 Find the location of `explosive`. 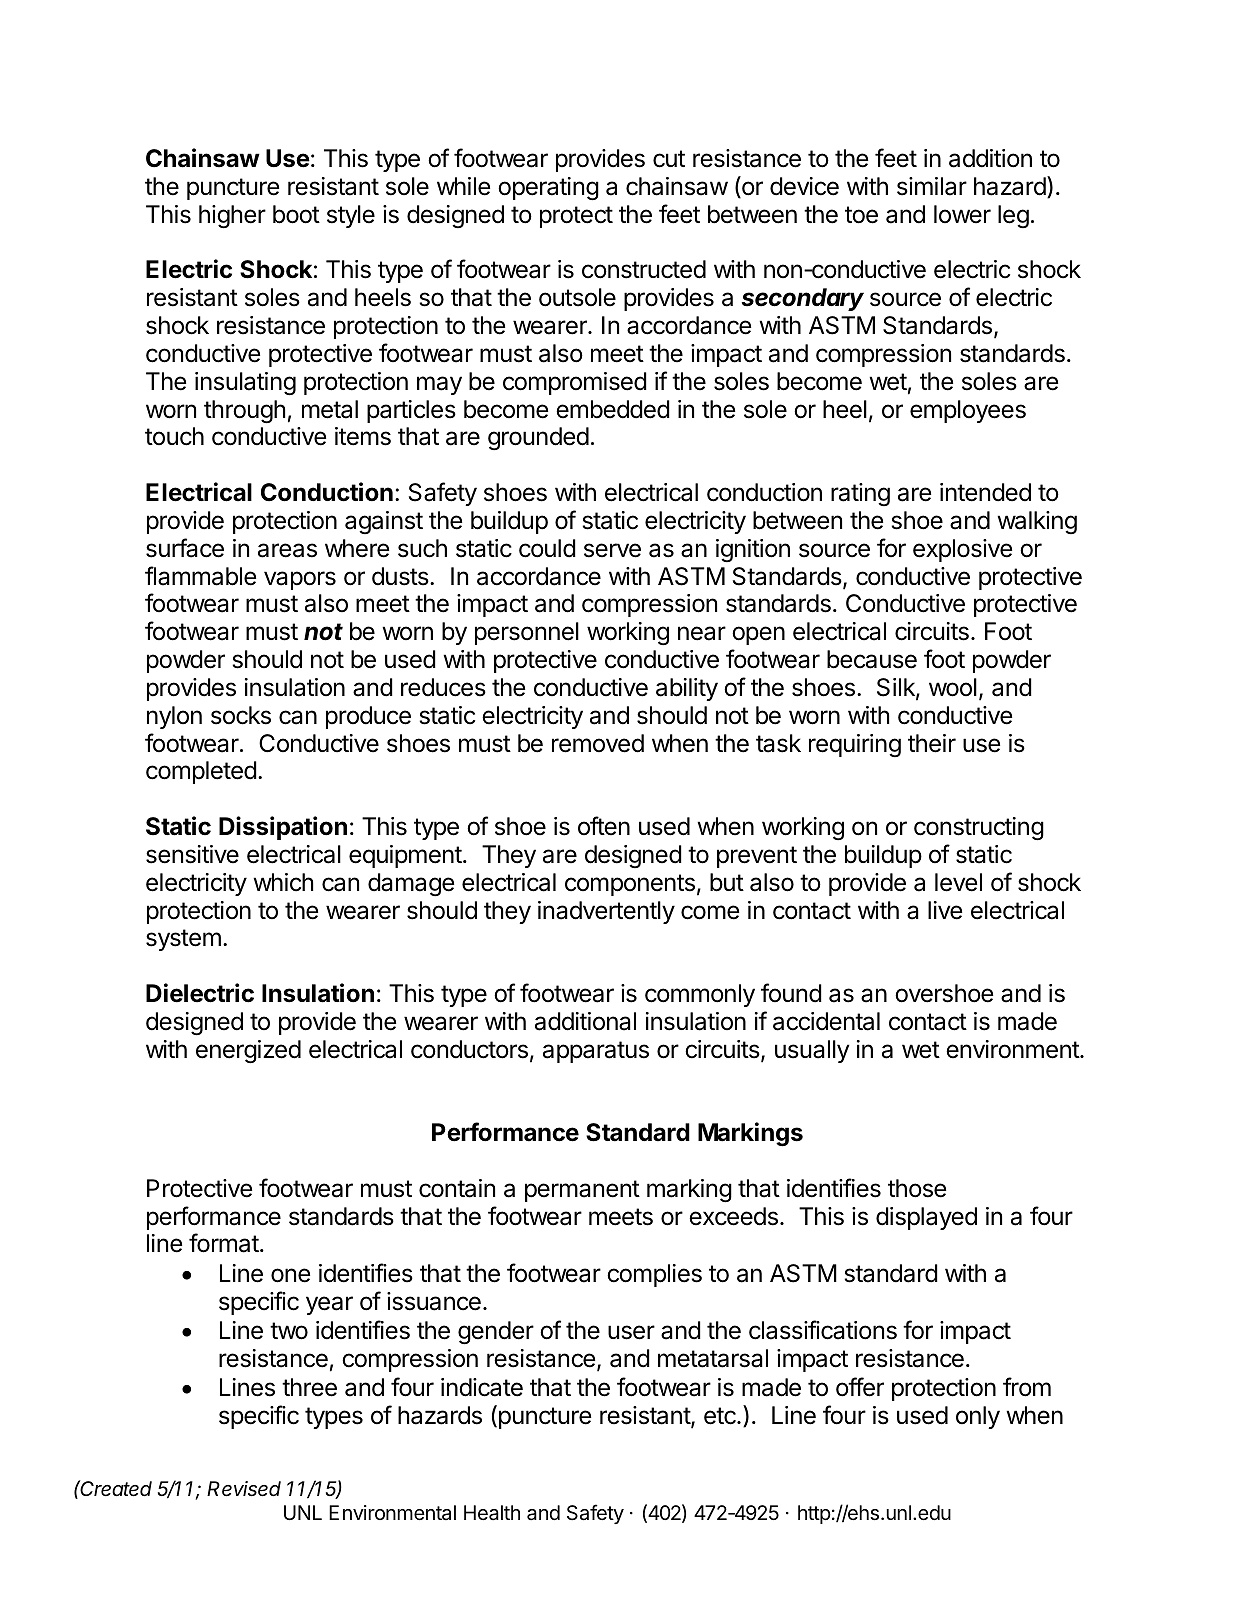

explosive is located at coordinates (962, 550).
